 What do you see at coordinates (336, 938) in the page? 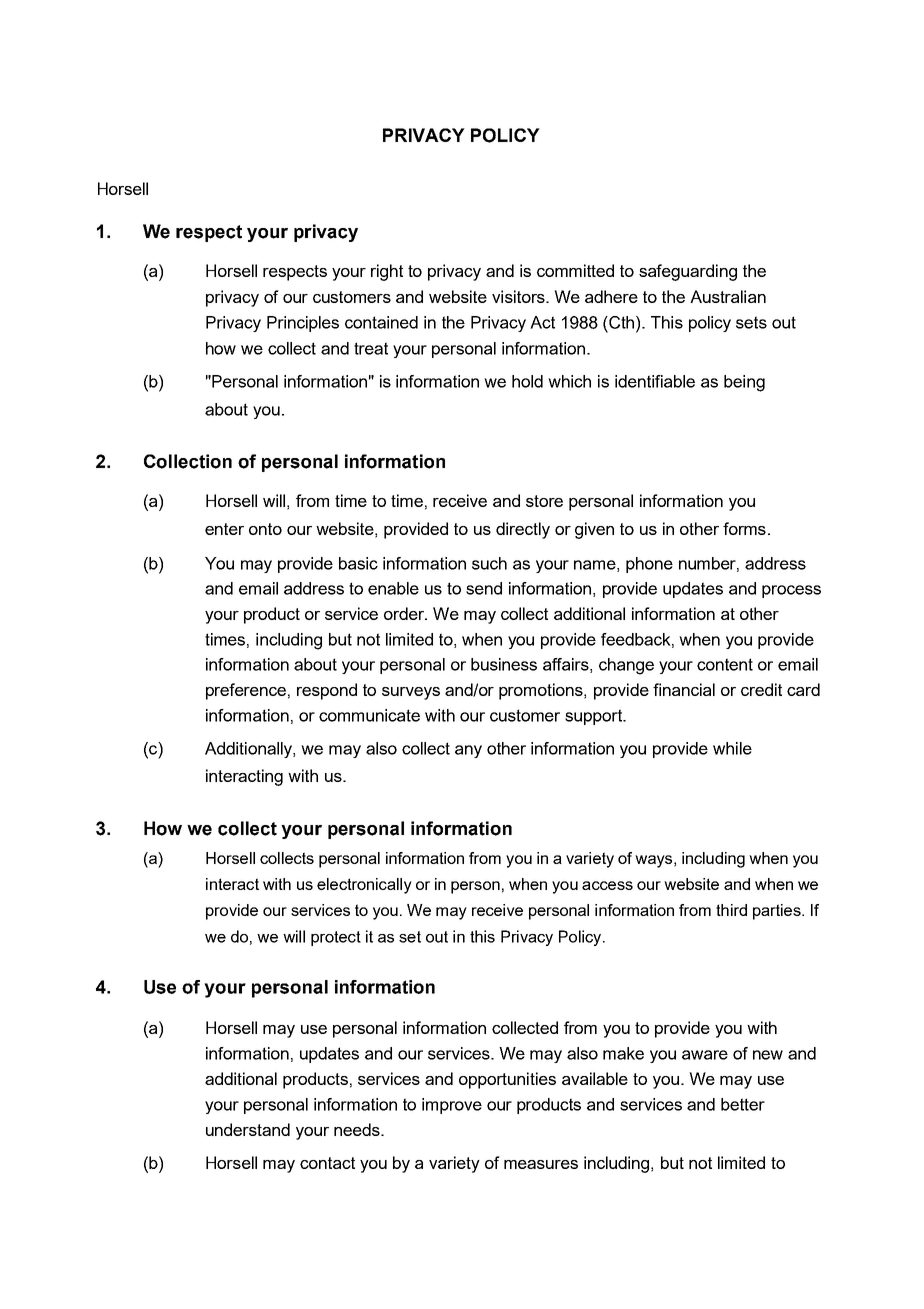
I see `protect` at bounding box center [336, 938].
